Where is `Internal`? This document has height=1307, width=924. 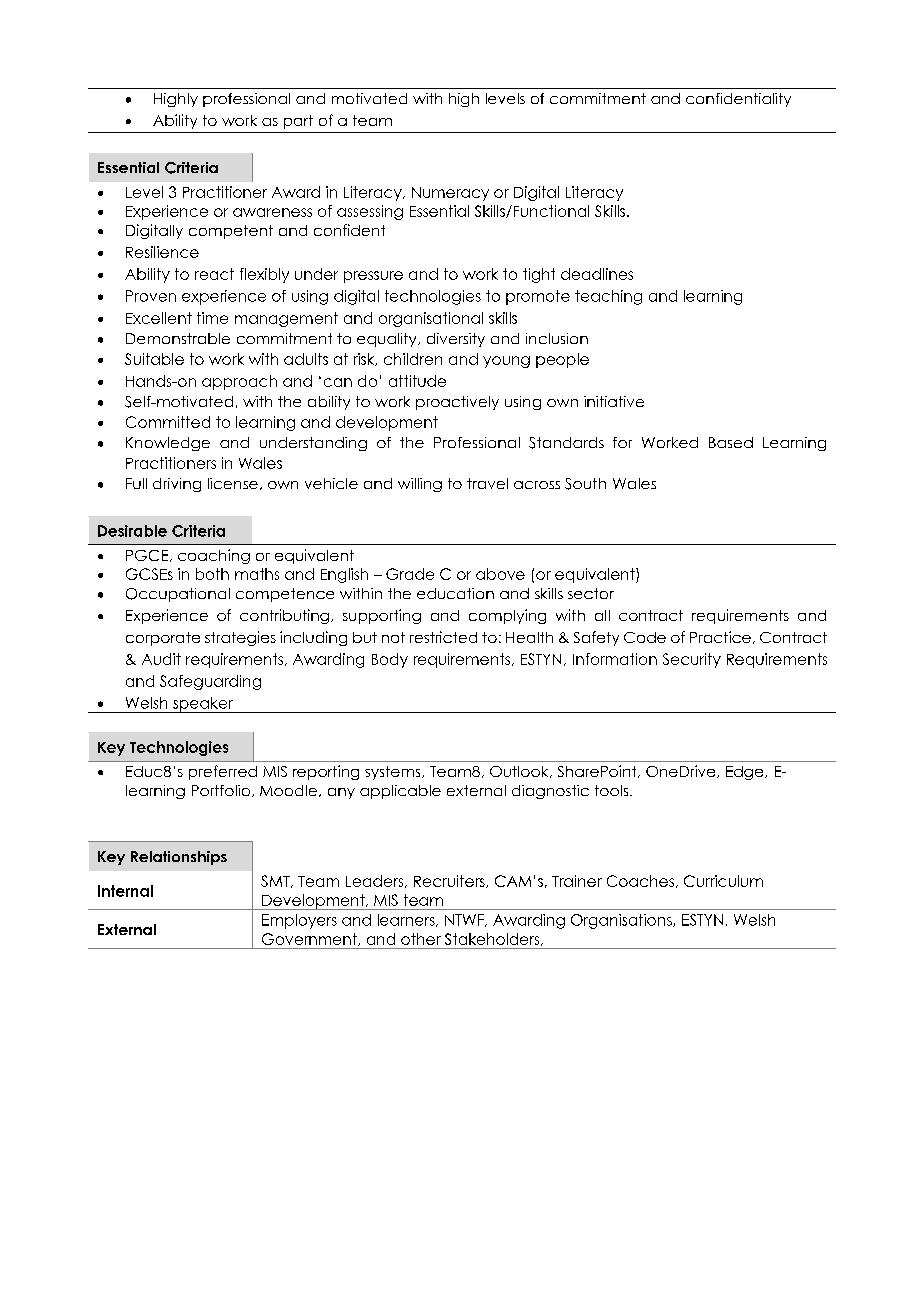
Internal is located at coordinates (125, 891).
